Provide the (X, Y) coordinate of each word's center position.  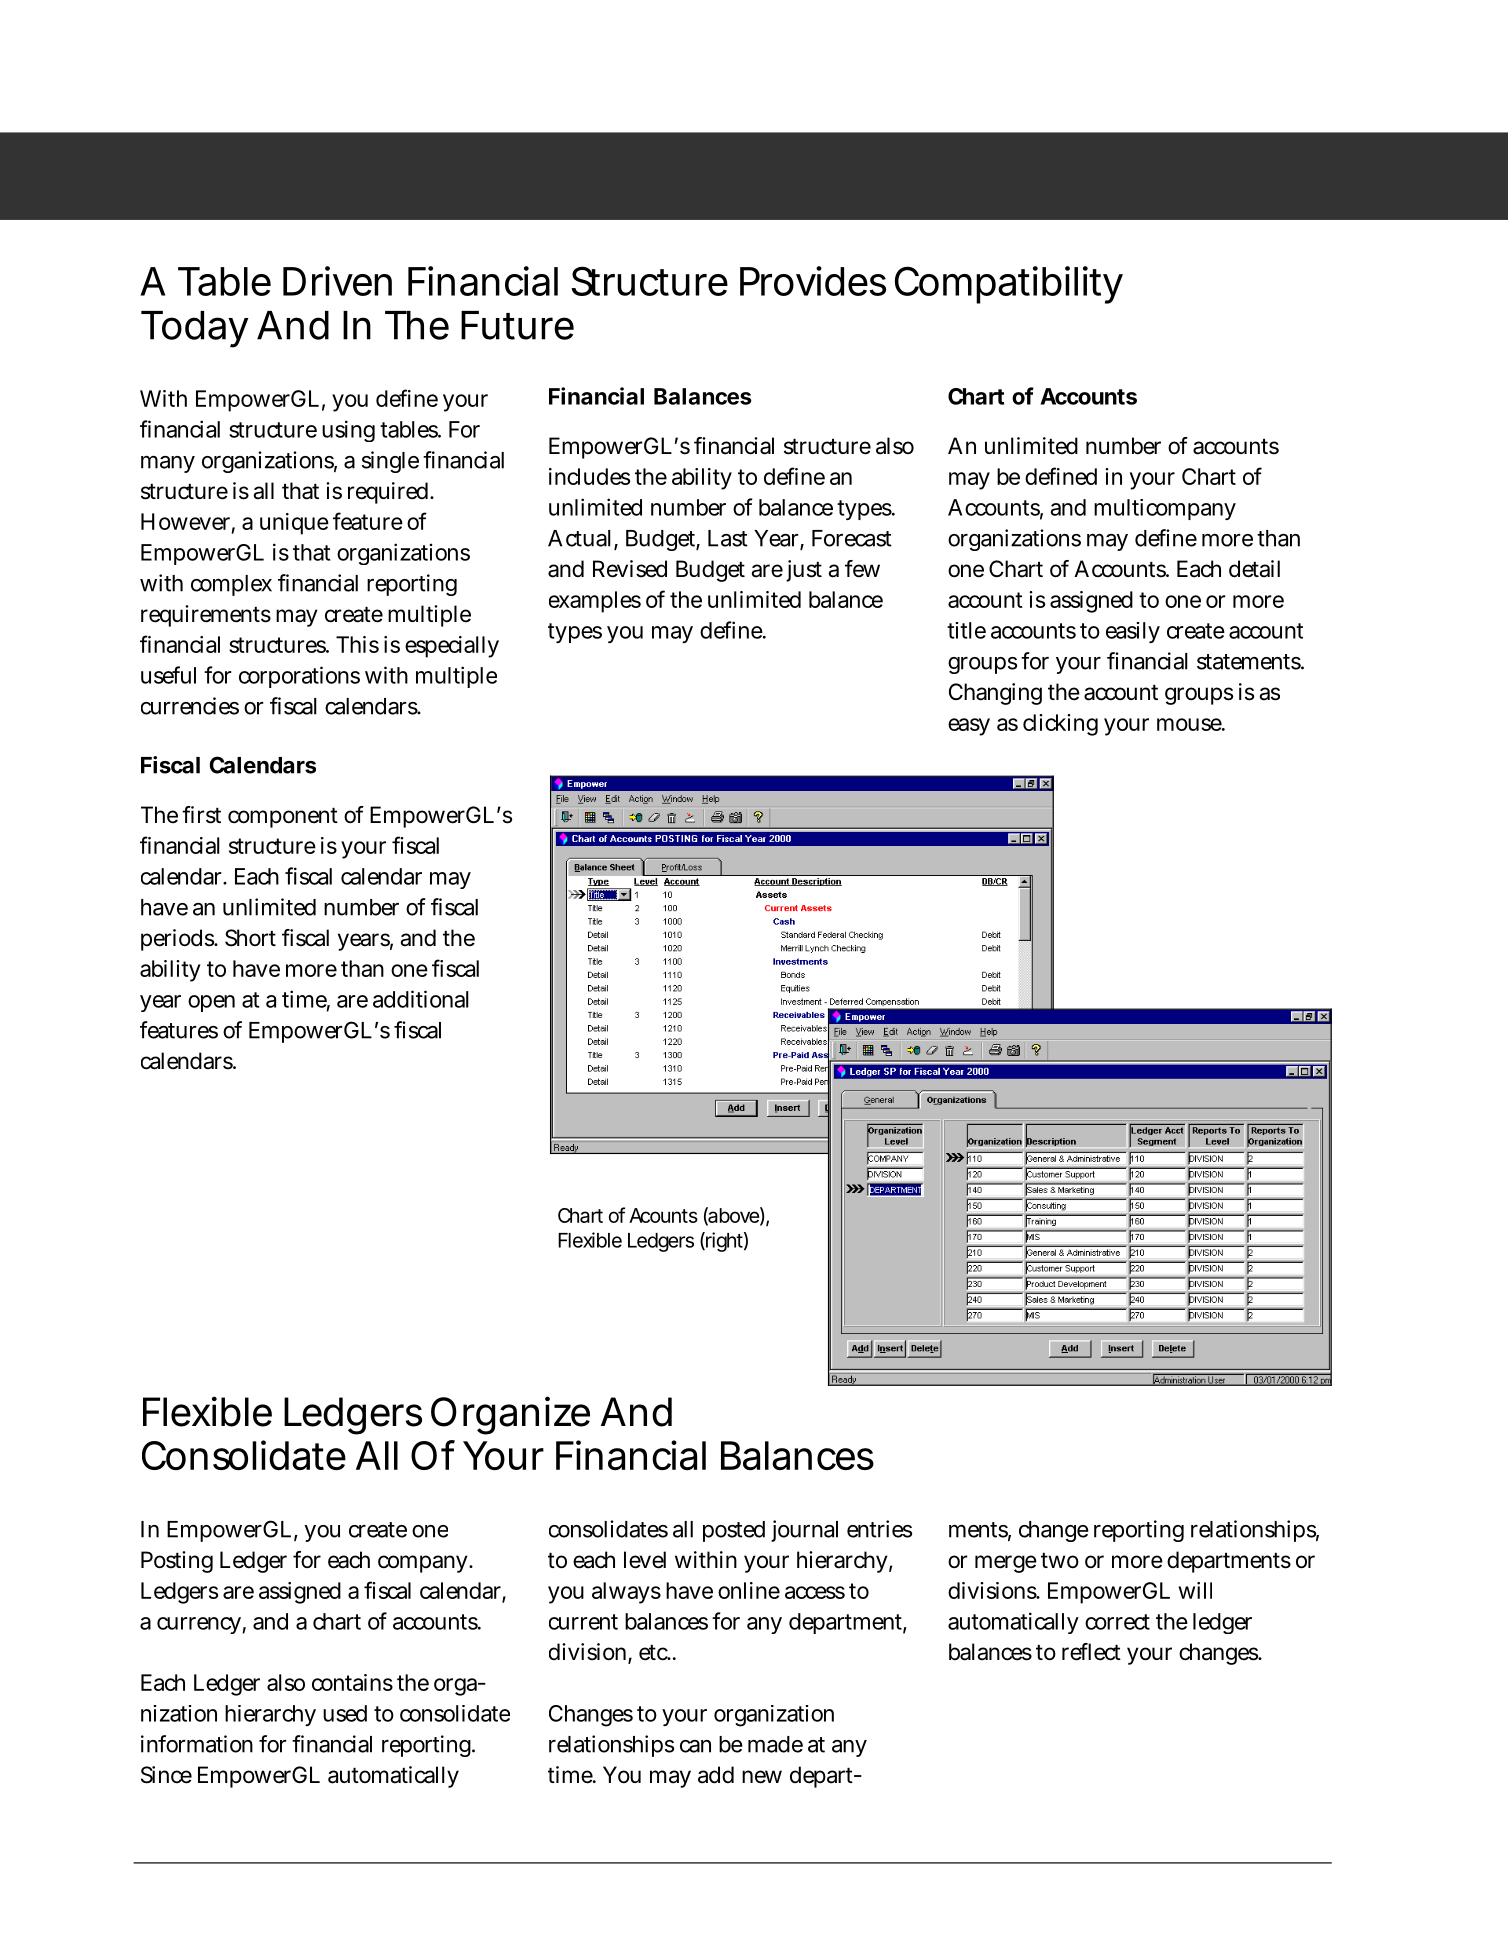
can (695, 1746)
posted (734, 1531)
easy (969, 727)
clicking (1060, 725)
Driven (337, 281)
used (345, 1713)
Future (517, 325)
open (211, 1003)
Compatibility (1009, 285)
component (283, 818)
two (1060, 1561)
